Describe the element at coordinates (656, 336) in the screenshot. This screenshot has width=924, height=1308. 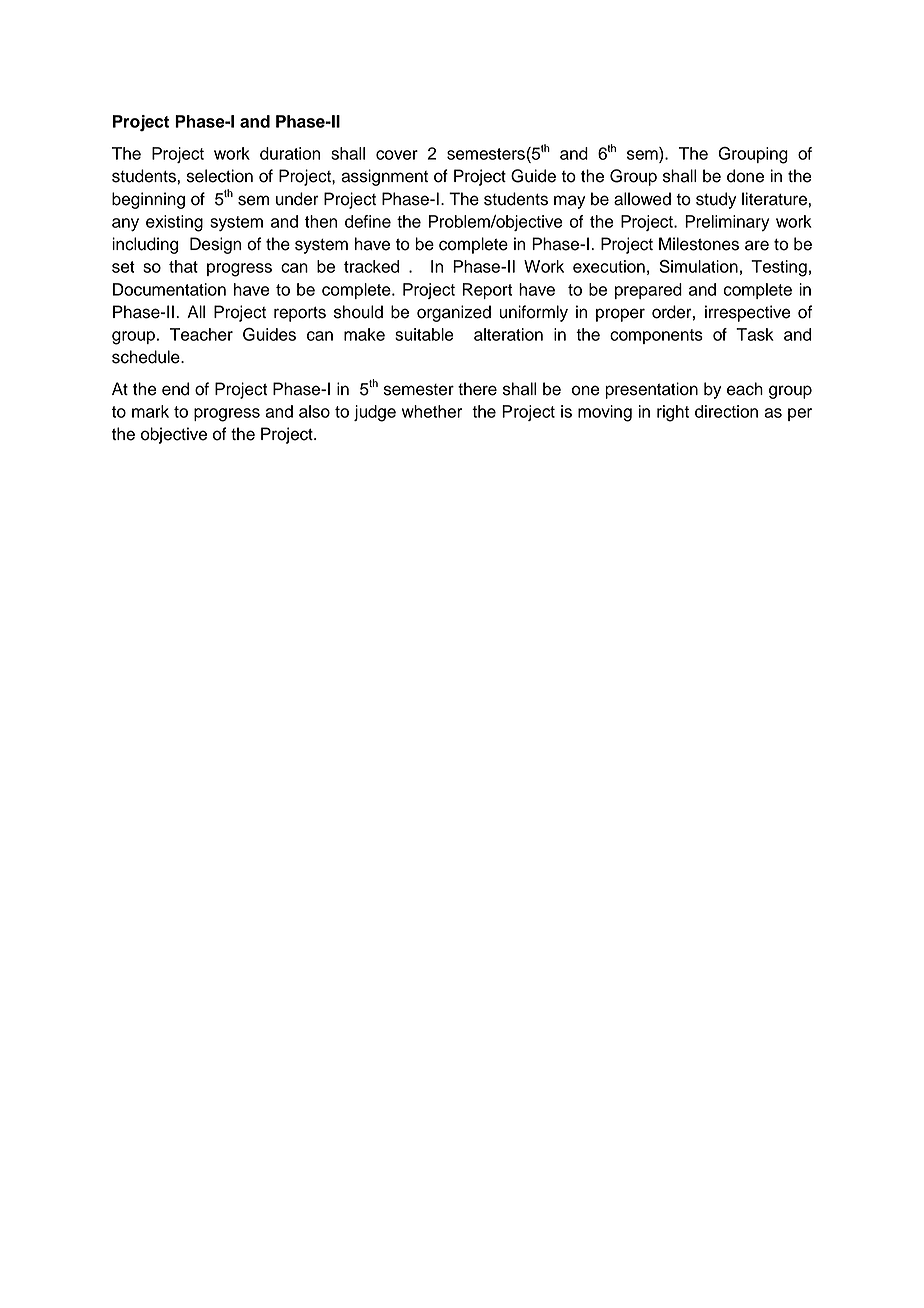
I see `components` at that location.
